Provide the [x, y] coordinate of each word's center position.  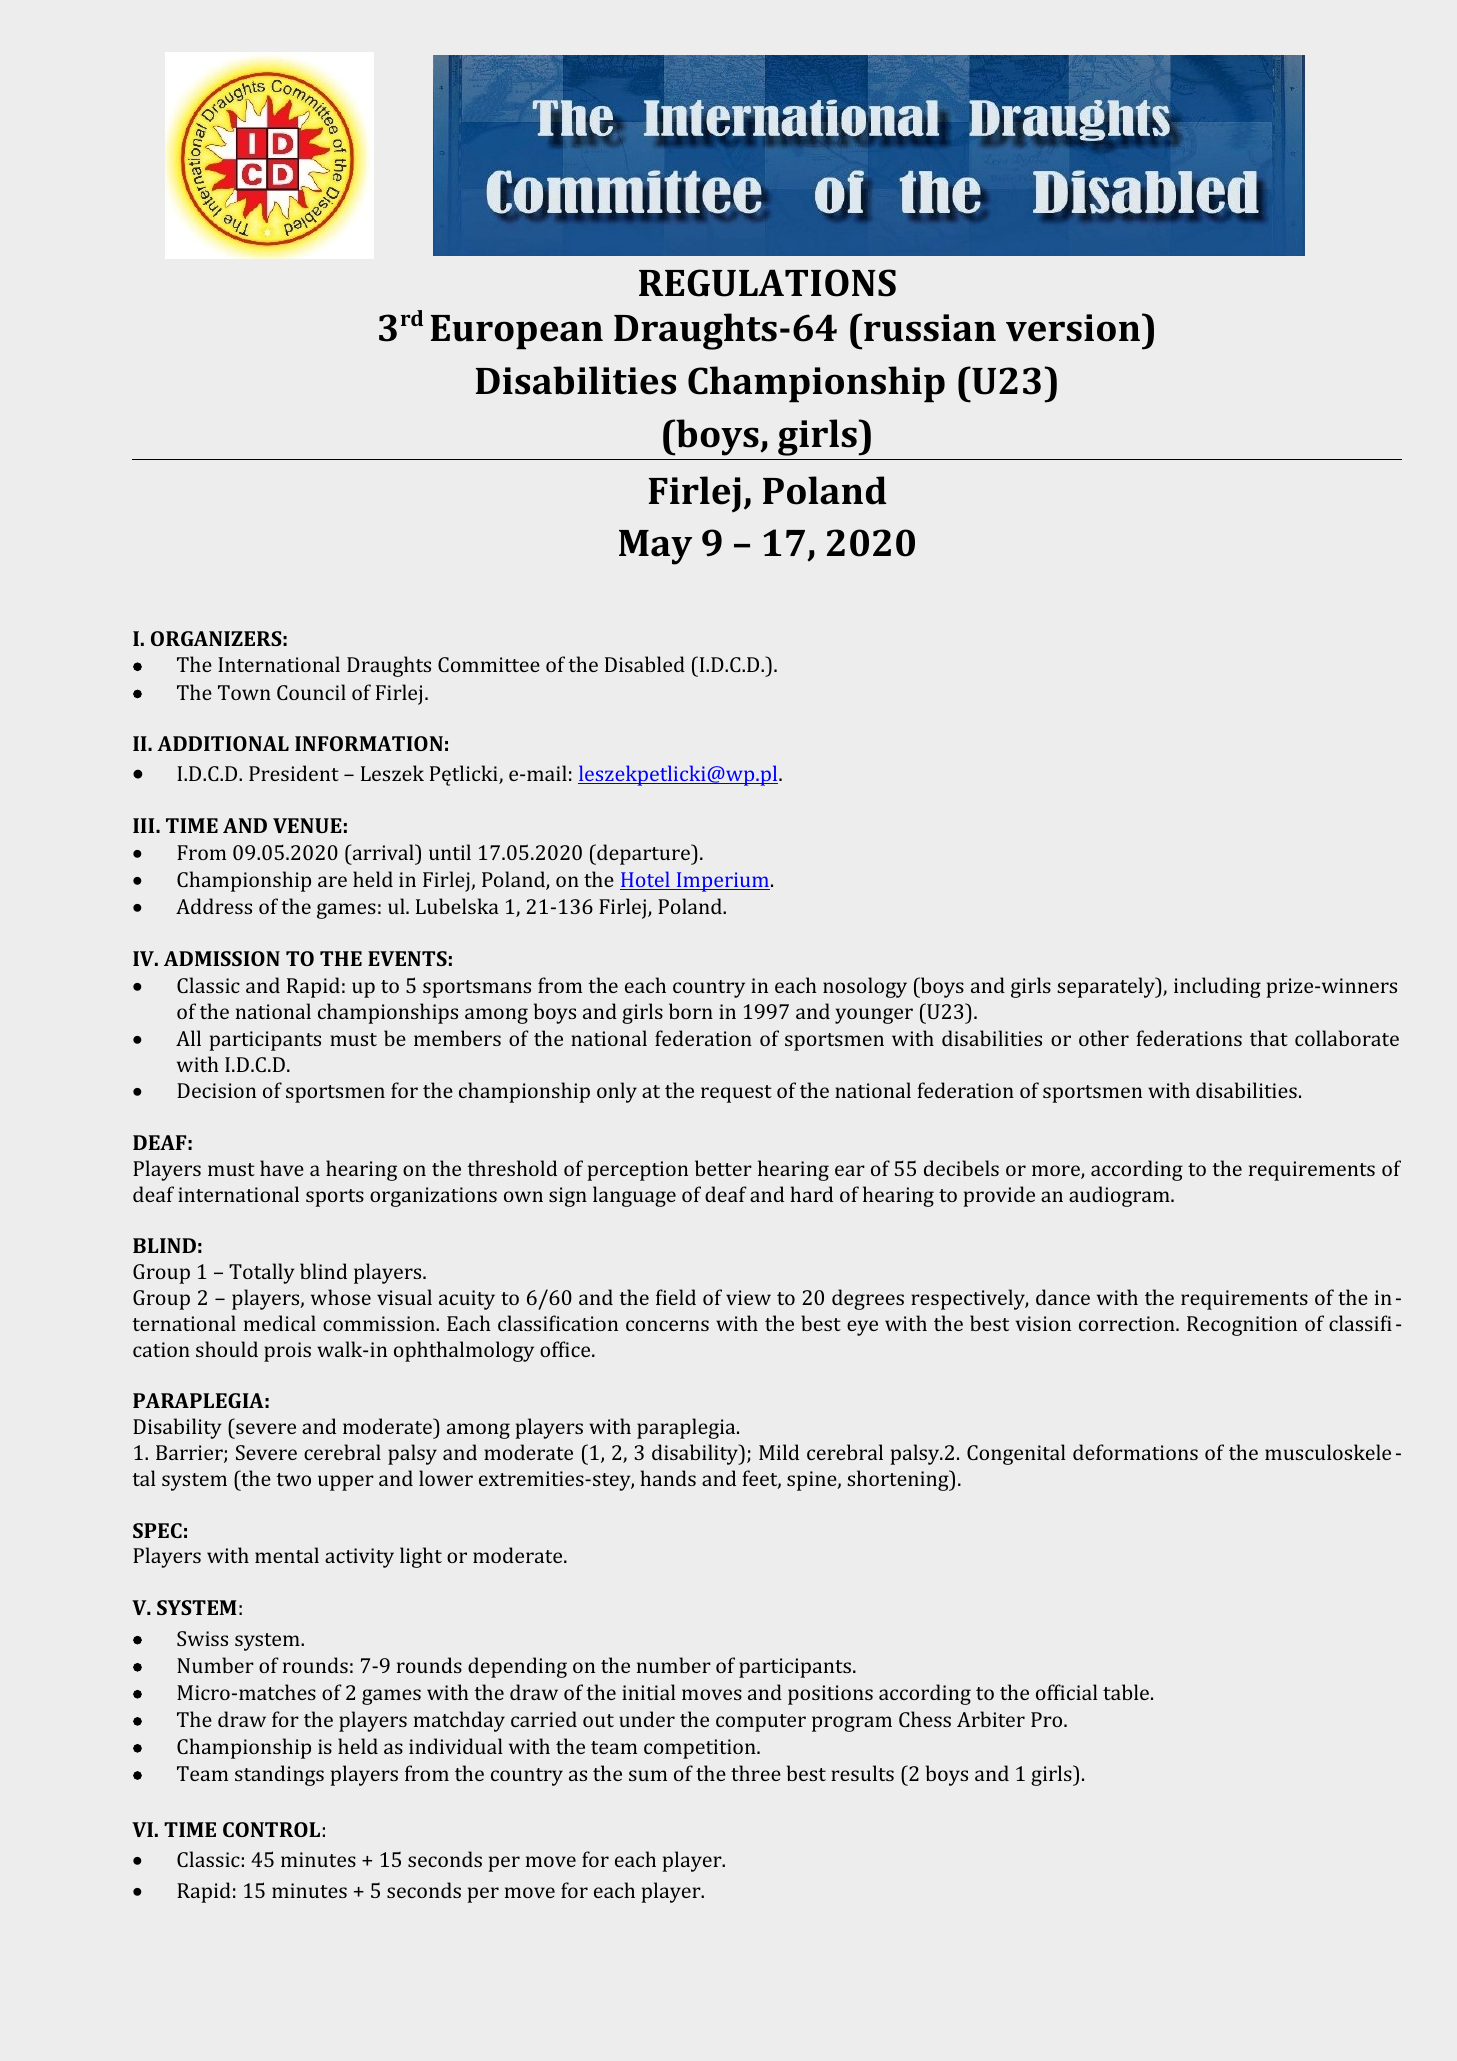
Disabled [645, 664]
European [517, 332]
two [293, 1479]
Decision [216, 1090]
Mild [779, 1452]
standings [279, 1775]
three [756, 1773]
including [1217, 987]
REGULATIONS [767, 283]
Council [311, 692]
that [1269, 1038]
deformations [1135, 1452]
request [736, 1094]
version [1074, 327]
